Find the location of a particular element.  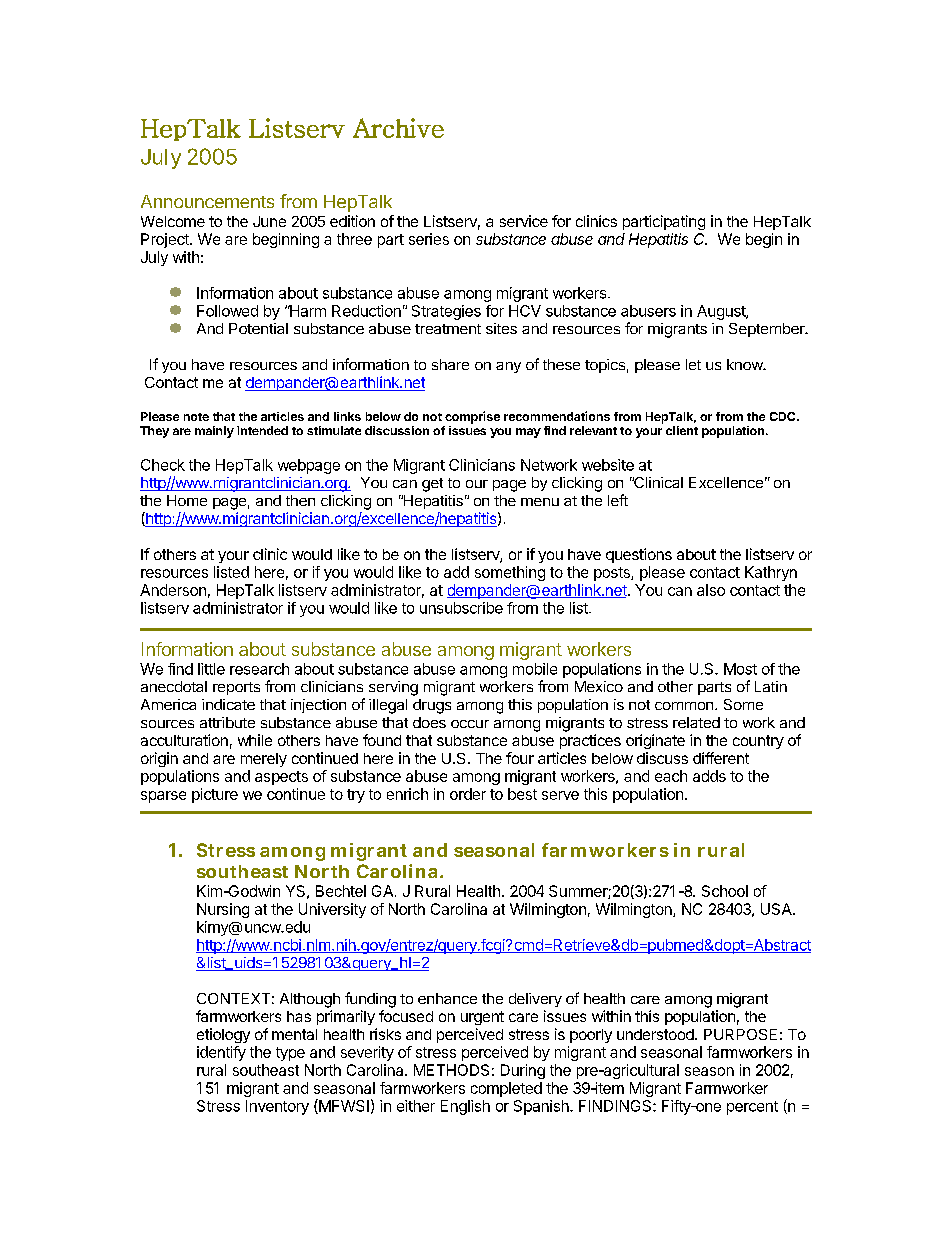

also is located at coordinates (711, 590).
